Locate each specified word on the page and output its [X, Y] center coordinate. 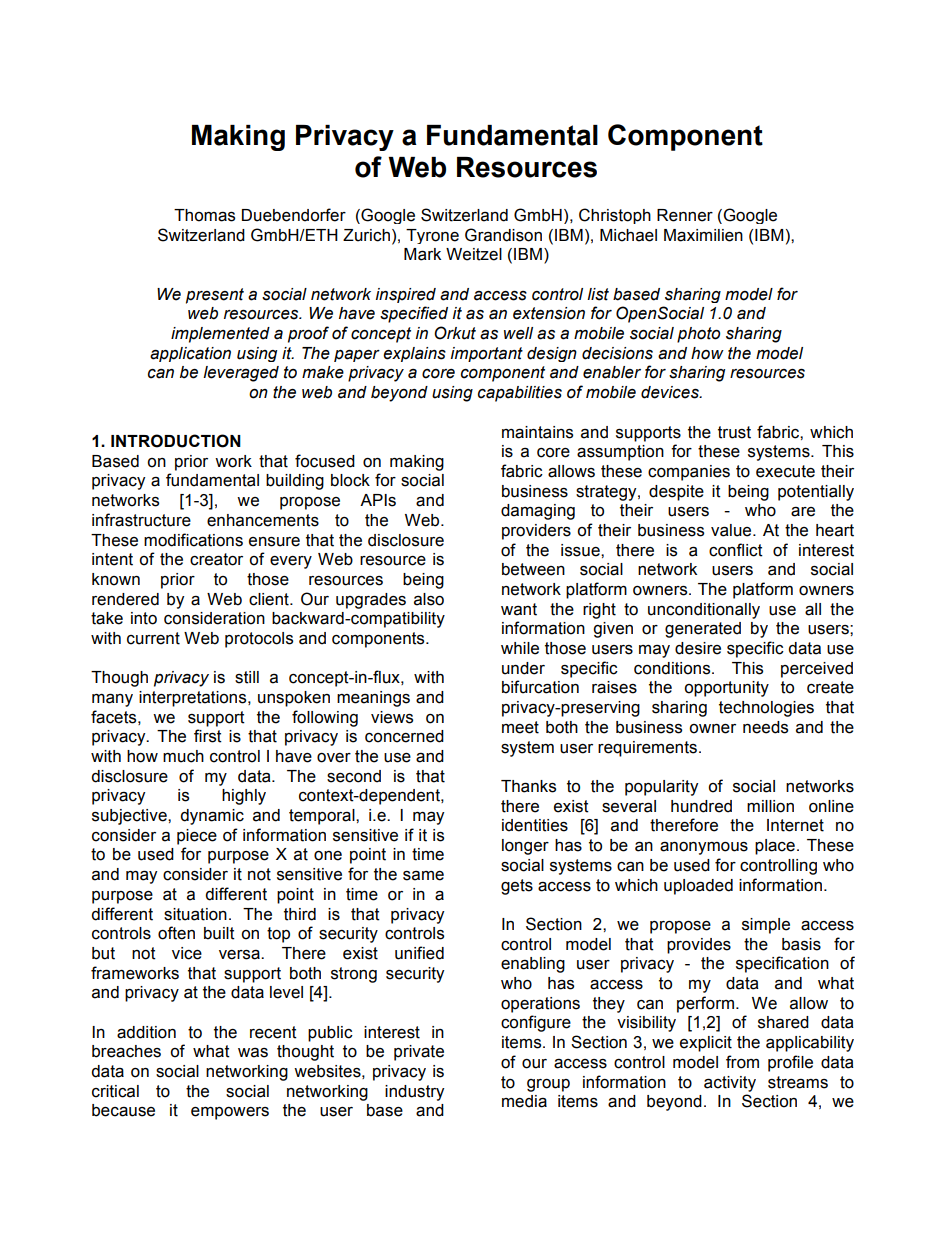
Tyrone [432, 236]
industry [414, 1093]
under [523, 668]
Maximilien [703, 235]
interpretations [194, 699]
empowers [230, 1113]
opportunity [726, 689]
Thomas [204, 215]
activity [730, 1084]
